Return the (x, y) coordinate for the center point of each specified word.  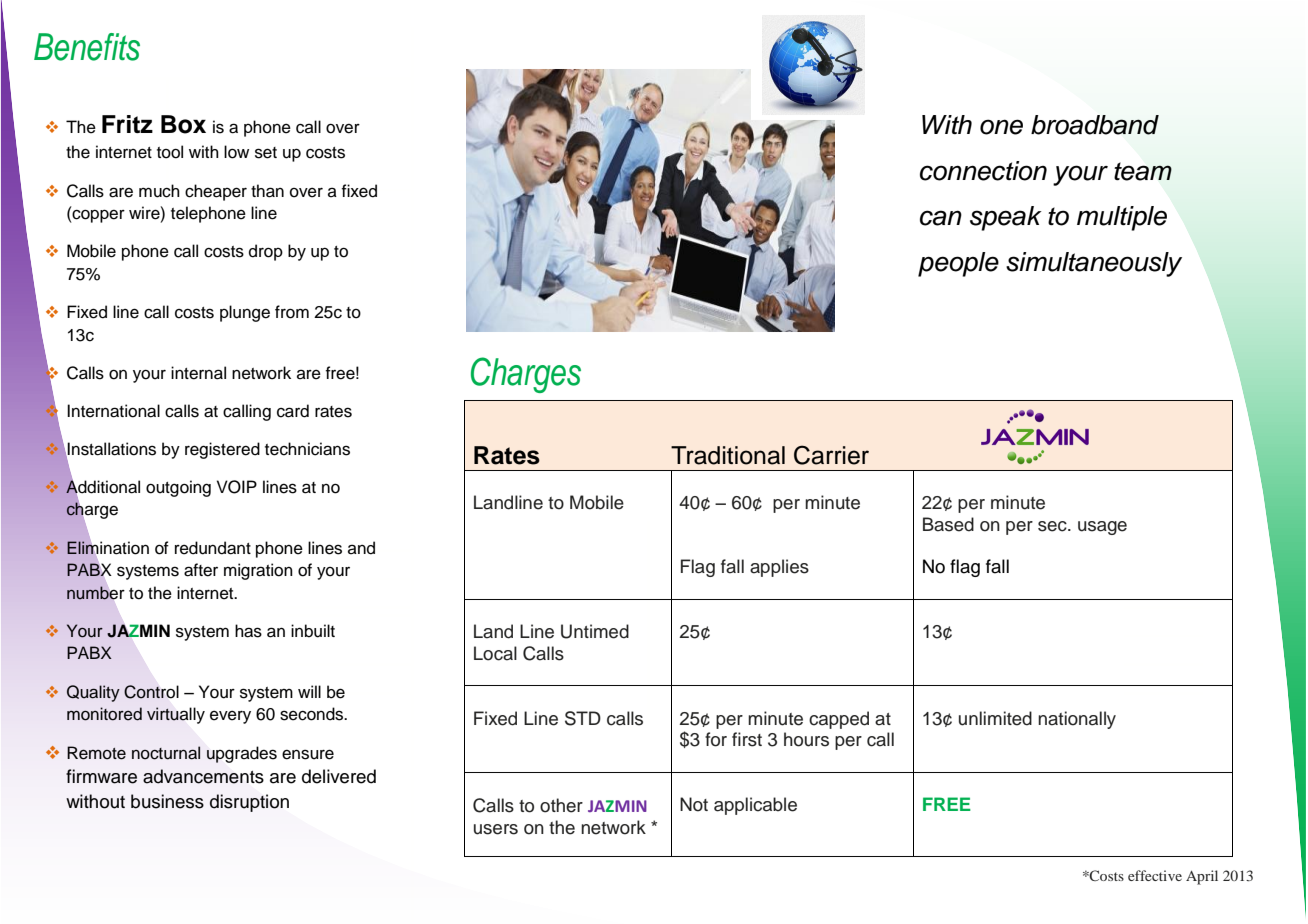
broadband (1095, 125)
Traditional (728, 455)
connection (983, 171)
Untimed (595, 631)
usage (1102, 528)
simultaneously (1094, 264)
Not (694, 804)
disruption (249, 803)
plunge (245, 313)
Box (183, 124)
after (201, 570)
